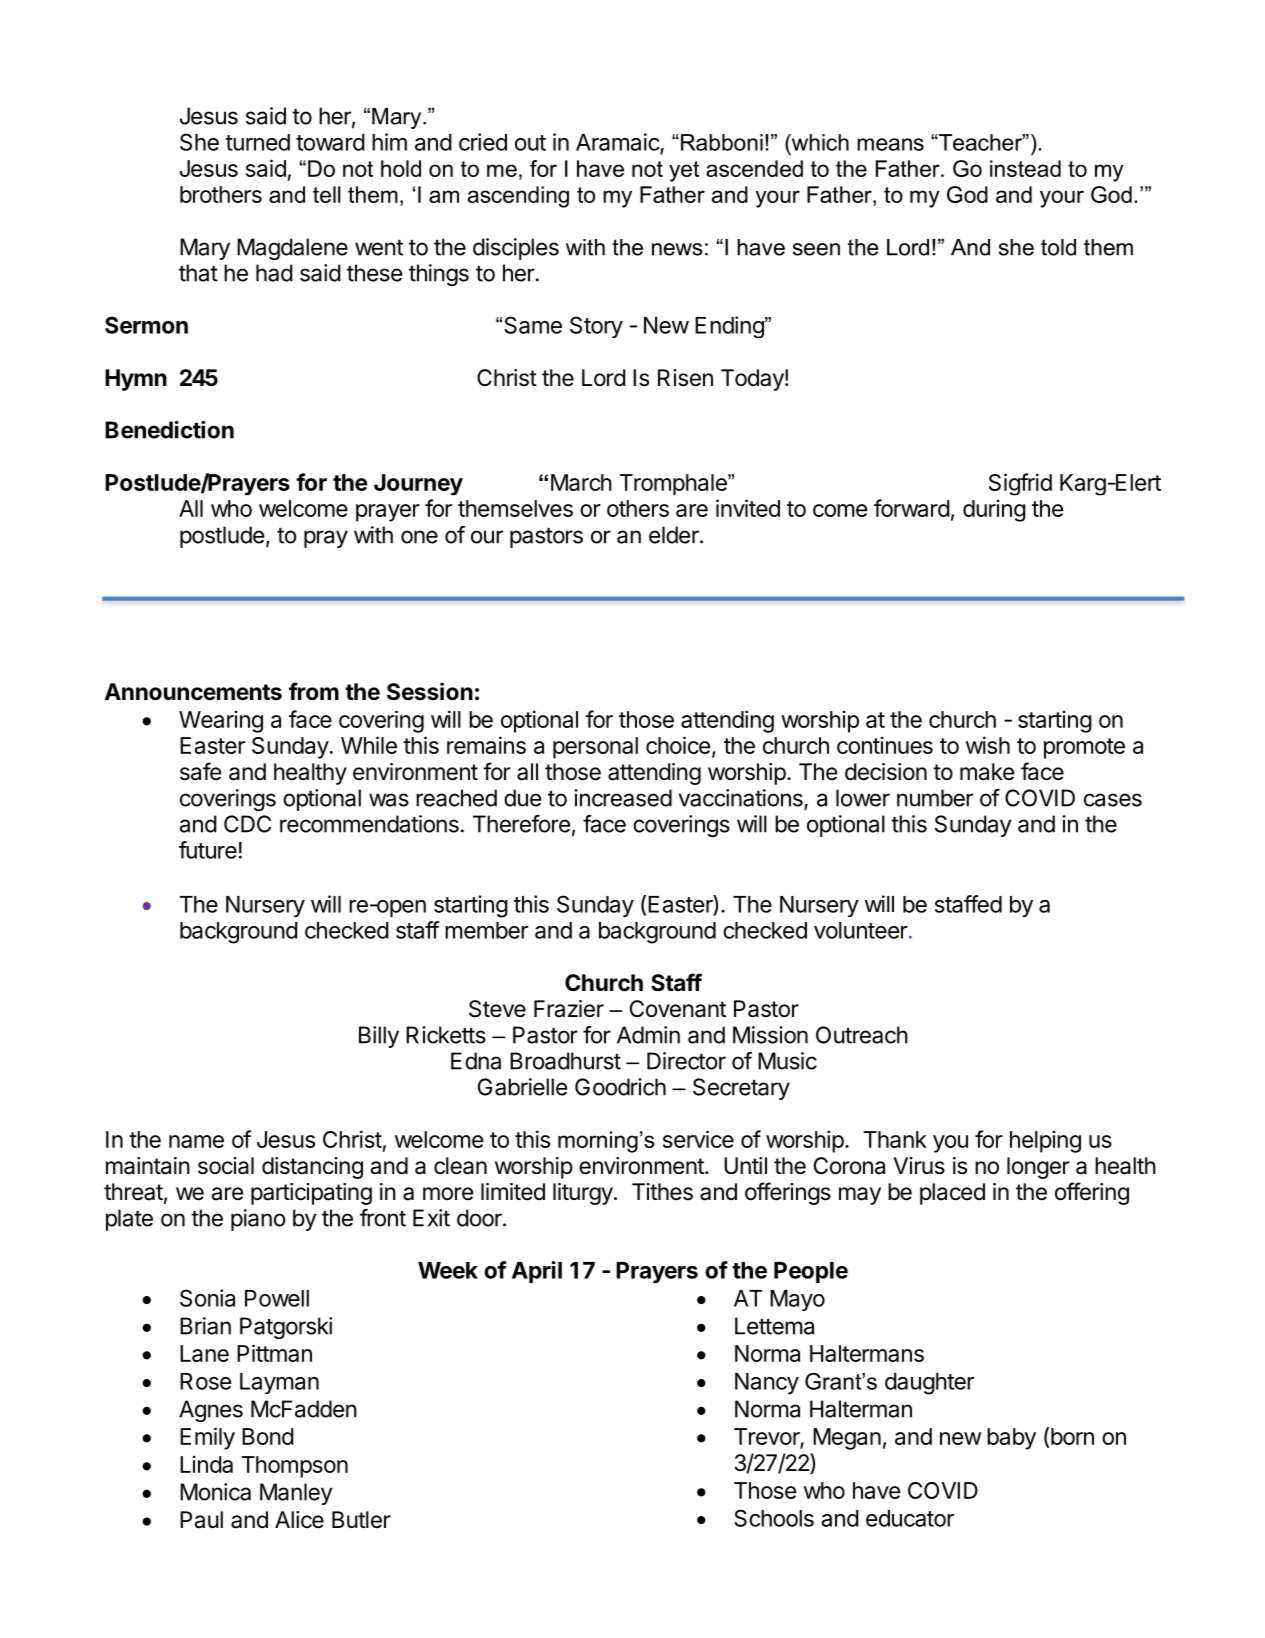  What do you see at coordinates (193, 692) in the image?
I see `Announcements` at bounding box center [193, 692].
